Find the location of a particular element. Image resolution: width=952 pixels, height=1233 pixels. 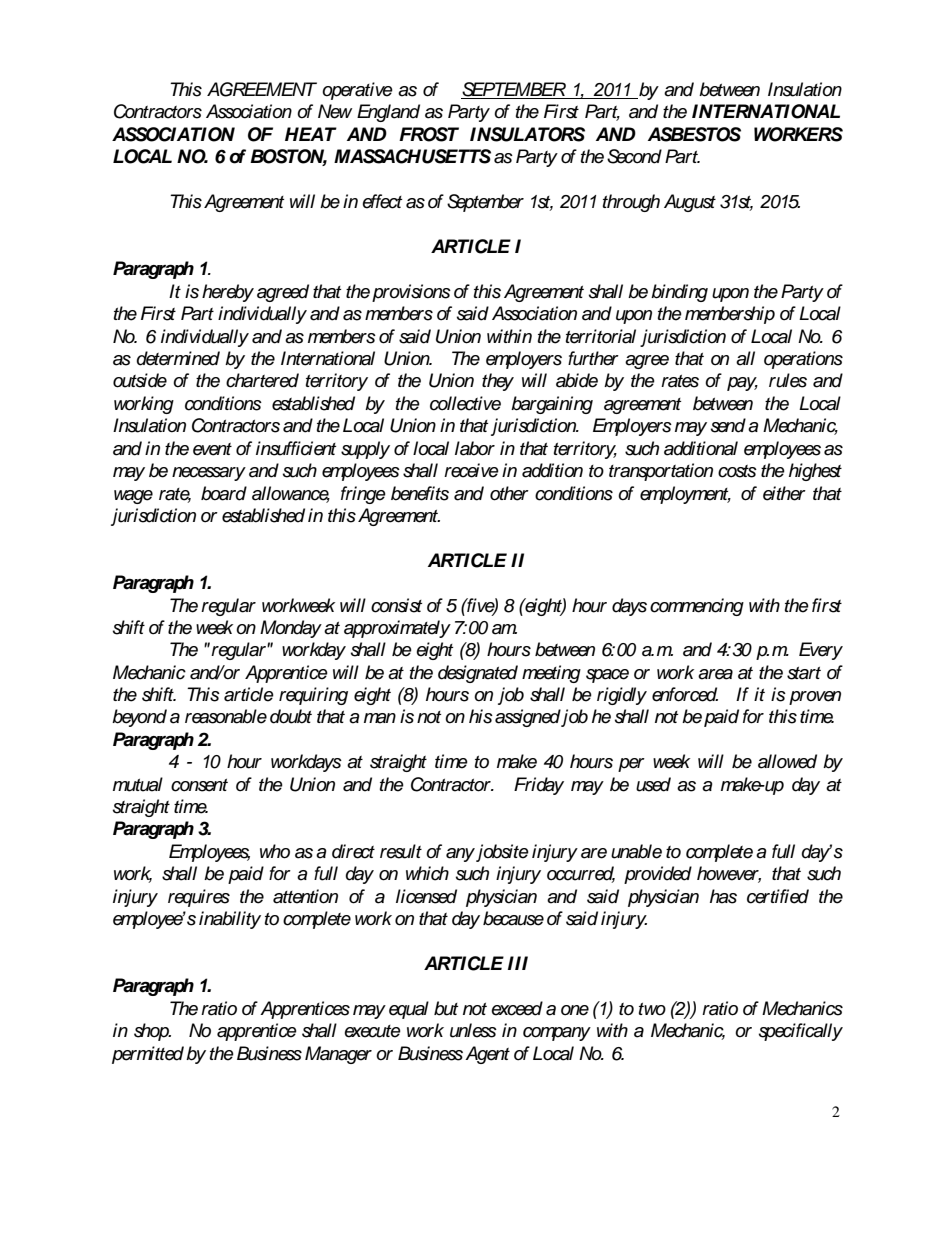

reasonable is located at coordinates (226, 716).
